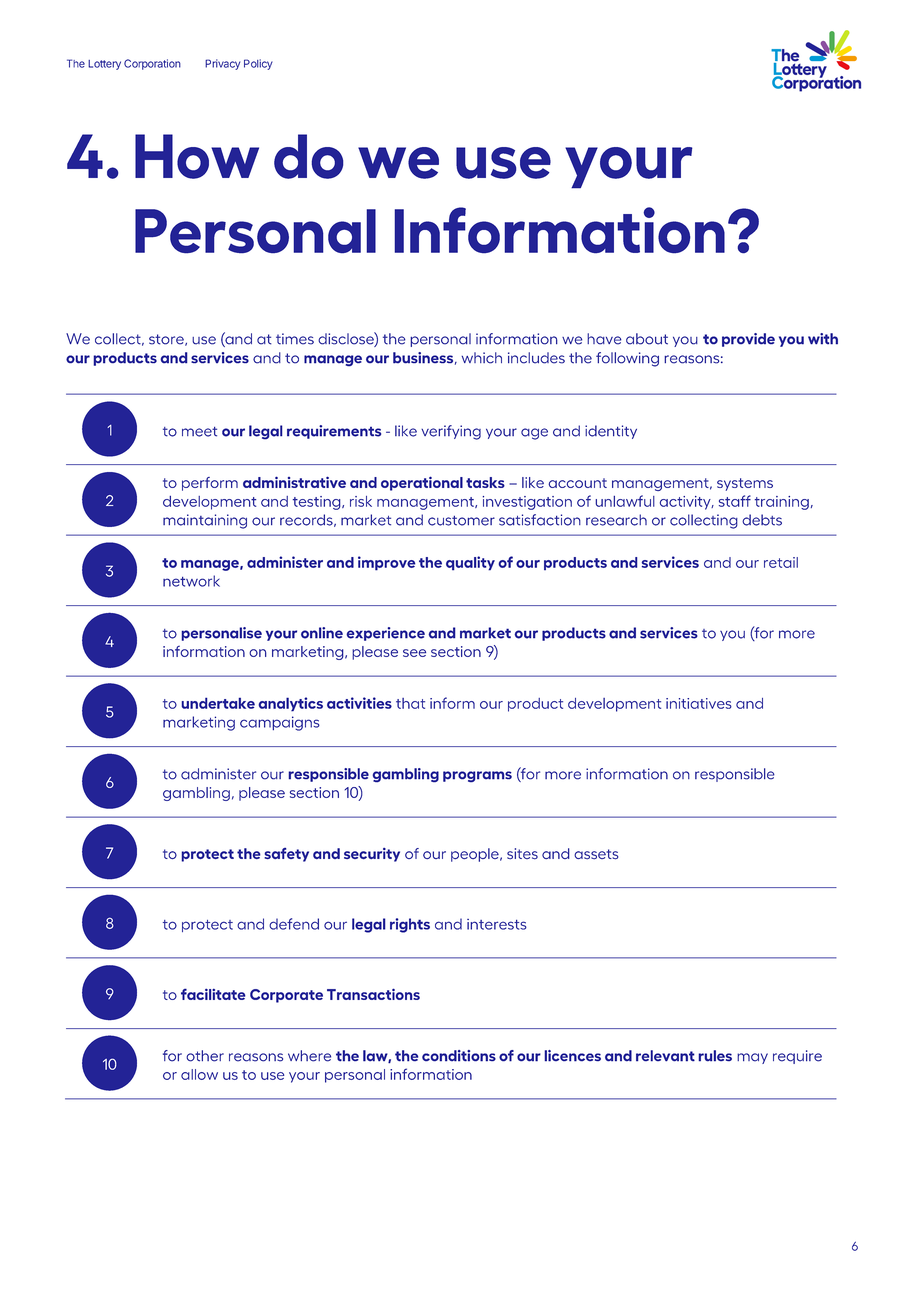 Image resolution: width=924 pixels, height=1308 pixels. I want to click on Privacy, so click(222, 64).
